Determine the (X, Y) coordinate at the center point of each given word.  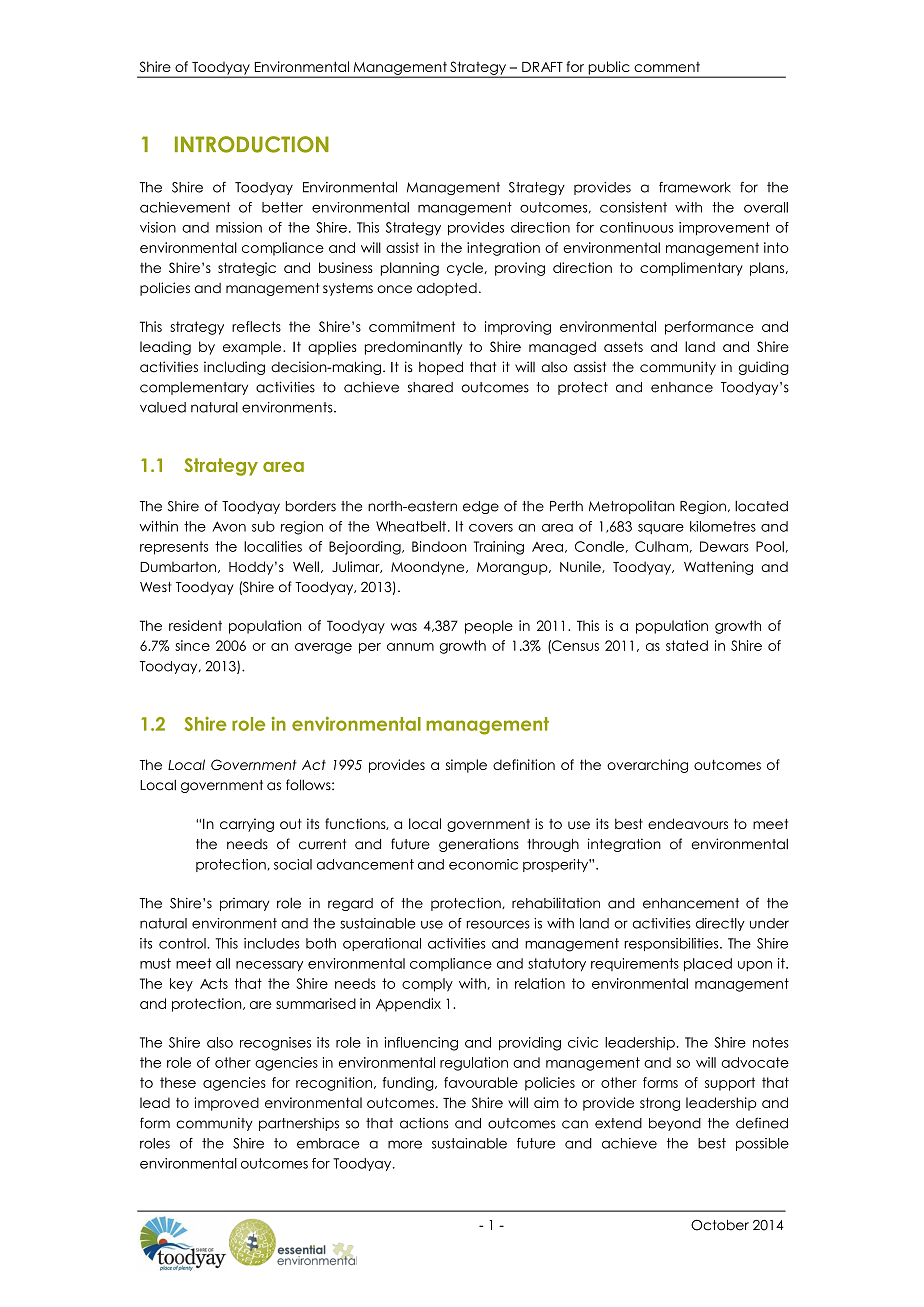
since (192, 645)
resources (498, 924)
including (234, 368)
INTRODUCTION (252, 144)
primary (244, 904)
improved (226, 1104)
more (405, 1144)
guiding (764, 368)
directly (720, 924)
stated (687, 645)
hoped (441, 368)
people (489, 627)
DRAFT (542, 67)
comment (667, 67)
